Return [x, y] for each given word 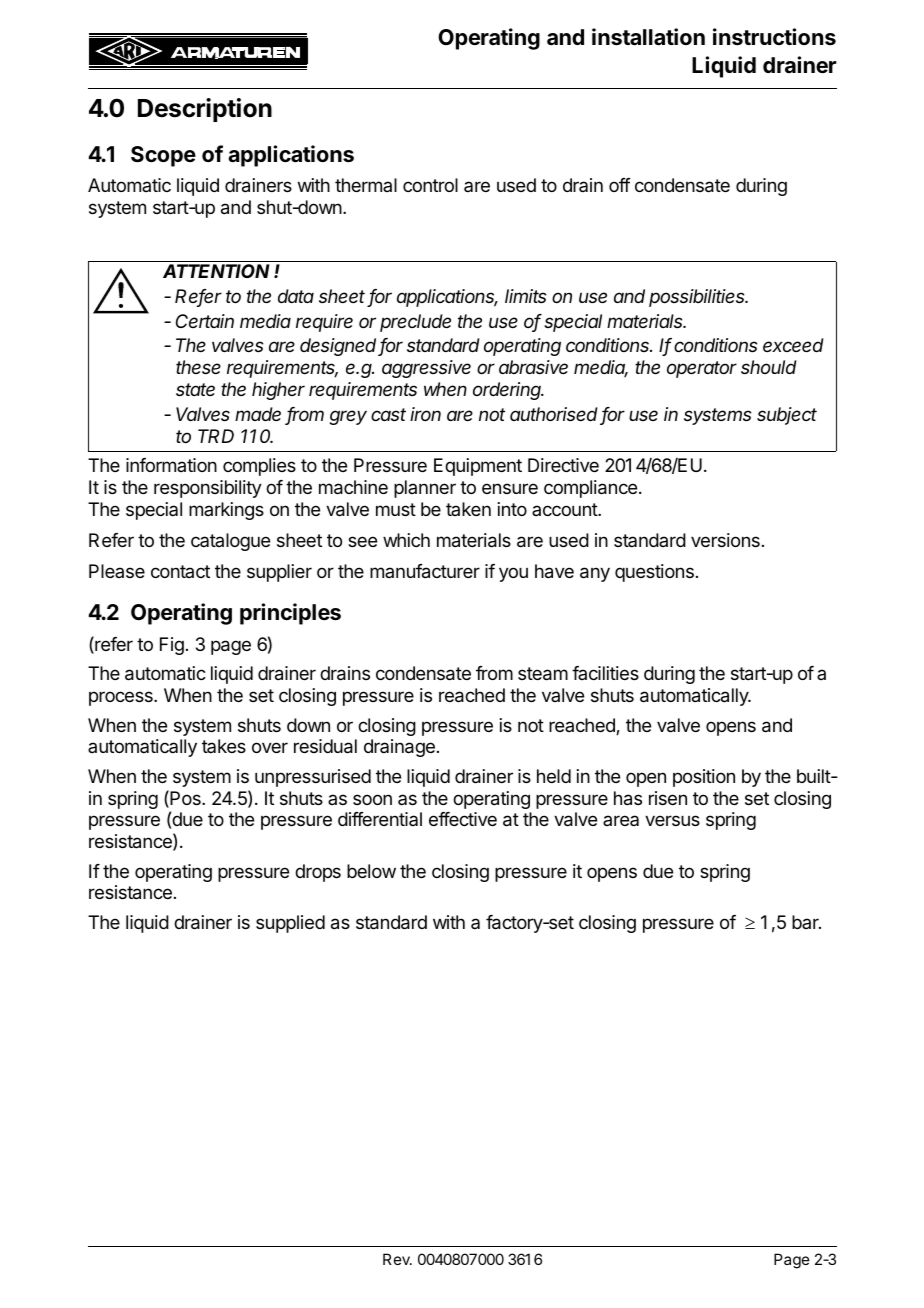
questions [654, 573]
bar [806, 922]
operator [702, 369]
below [371, 871]
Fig [172, 646]
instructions [774, 37]
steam [543, 674]
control [430, 185]
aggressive [426, 369]
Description [205, 110]
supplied [290, 924]
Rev [397, 1259]
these [198, 367]
